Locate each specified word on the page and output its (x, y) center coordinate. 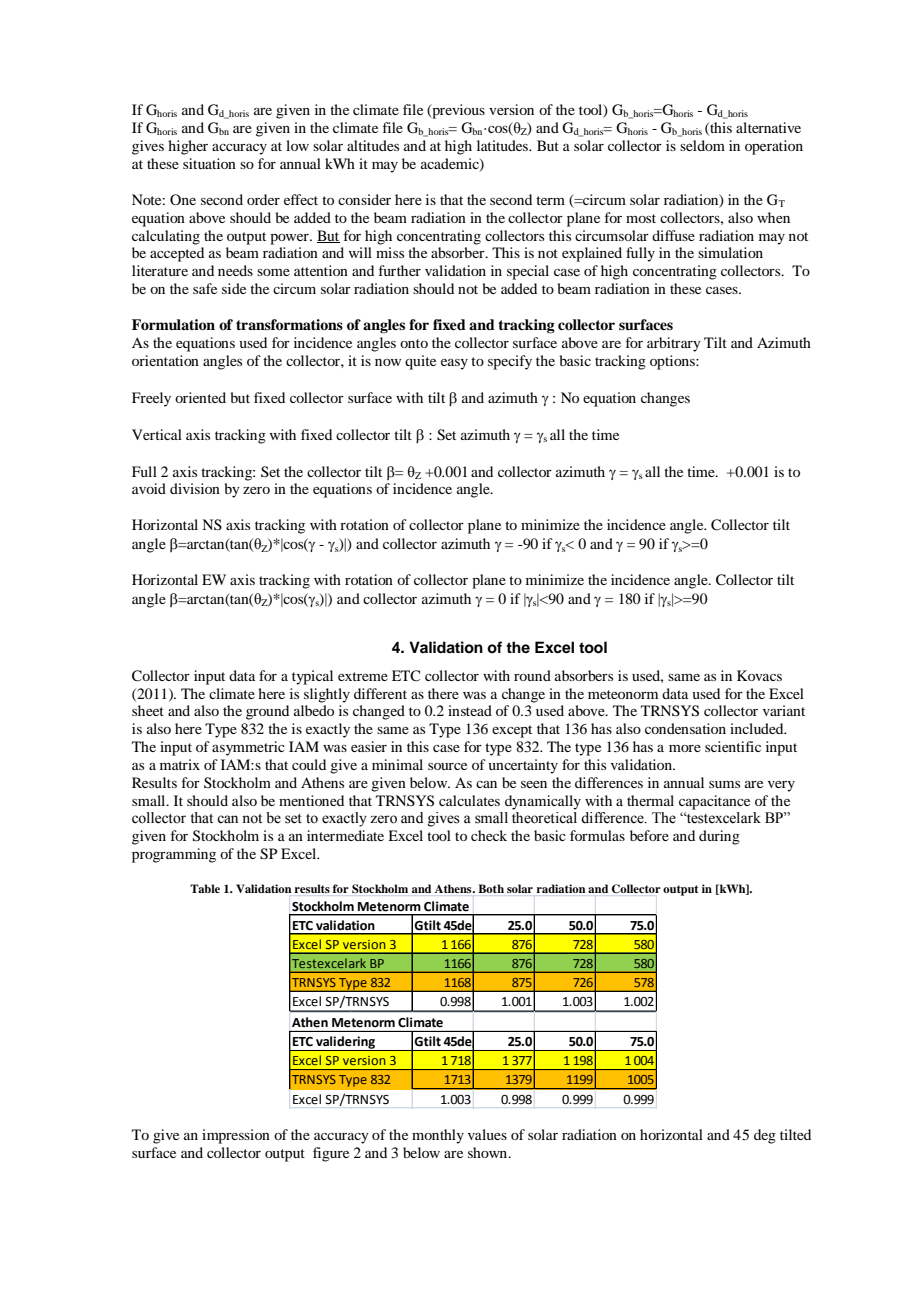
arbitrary (674, 344)
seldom (702, 145)
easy (454, 364)
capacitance (714, 802)
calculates (469, 800)
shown (489, 1152)
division (195, 488)
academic (451, 165)
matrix (180, 764)
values (487, 1134)
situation (209, 163)
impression (236, 1136)
